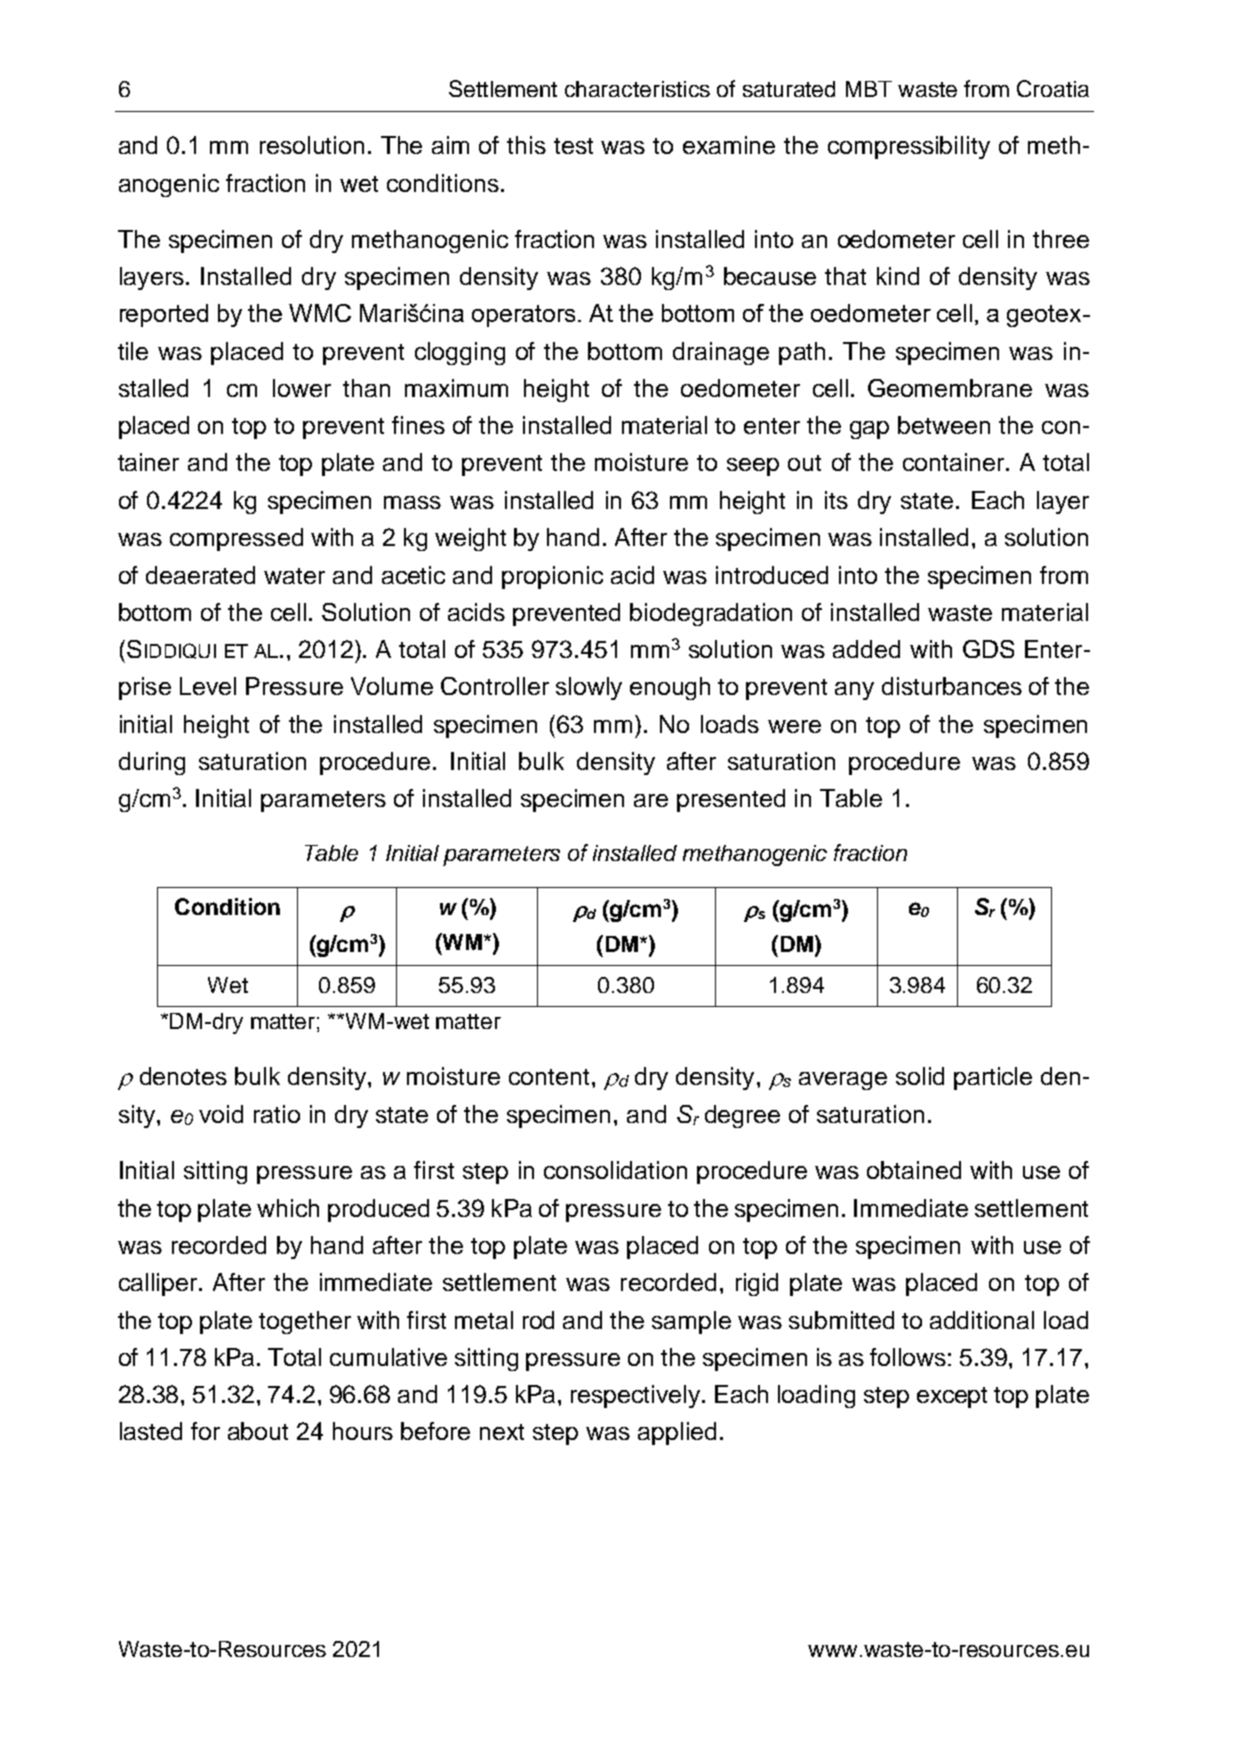 The height and width of the screenshot is (1751, 1238). Describe the element at coordinates (258, 1431) in the screenshot. I see `about` at that location.
